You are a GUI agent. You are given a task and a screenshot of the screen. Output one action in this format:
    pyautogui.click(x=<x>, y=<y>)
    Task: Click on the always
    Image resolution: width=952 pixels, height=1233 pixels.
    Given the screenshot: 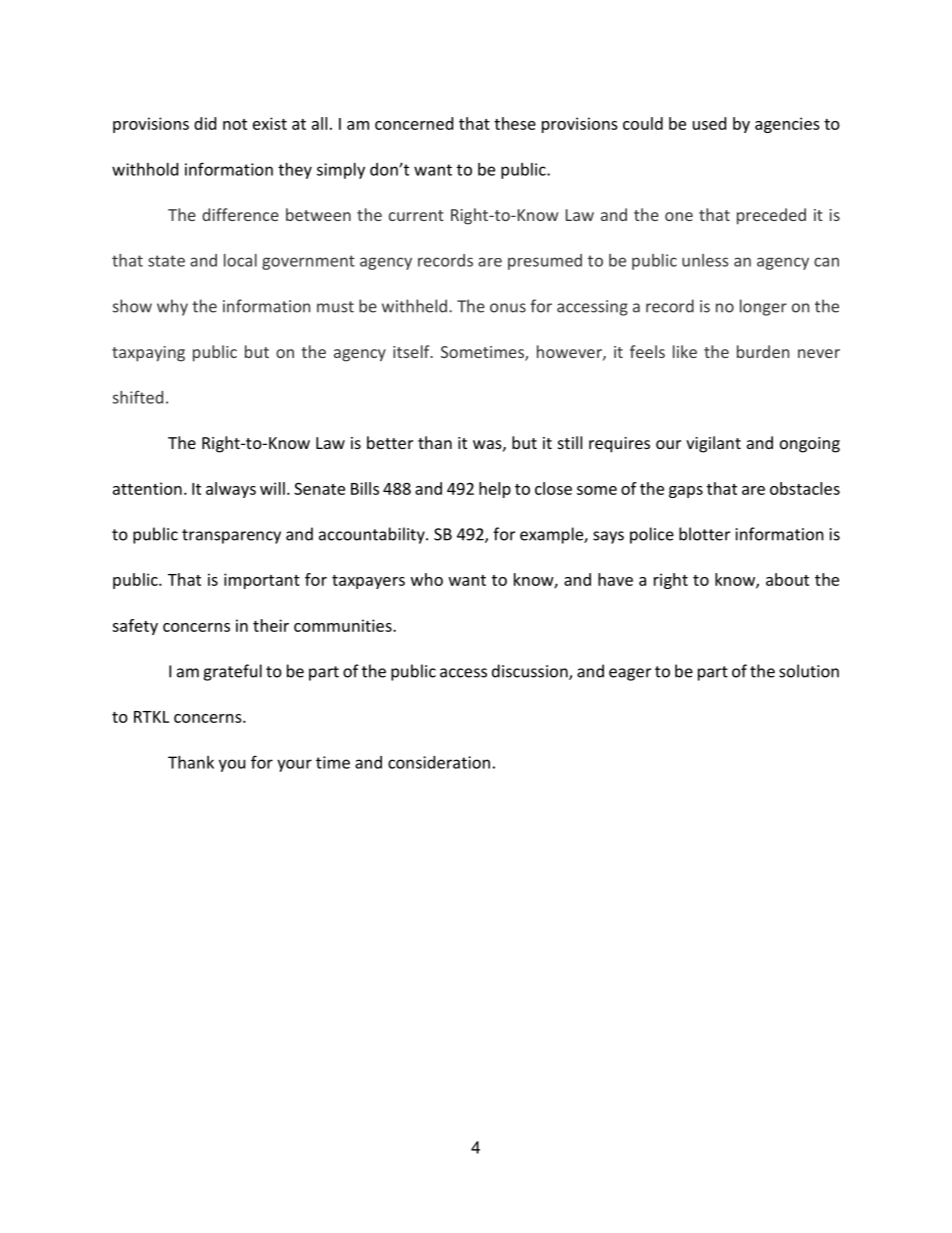 What is the action you would take?
    pyautogui.click(x=231, y=490)
